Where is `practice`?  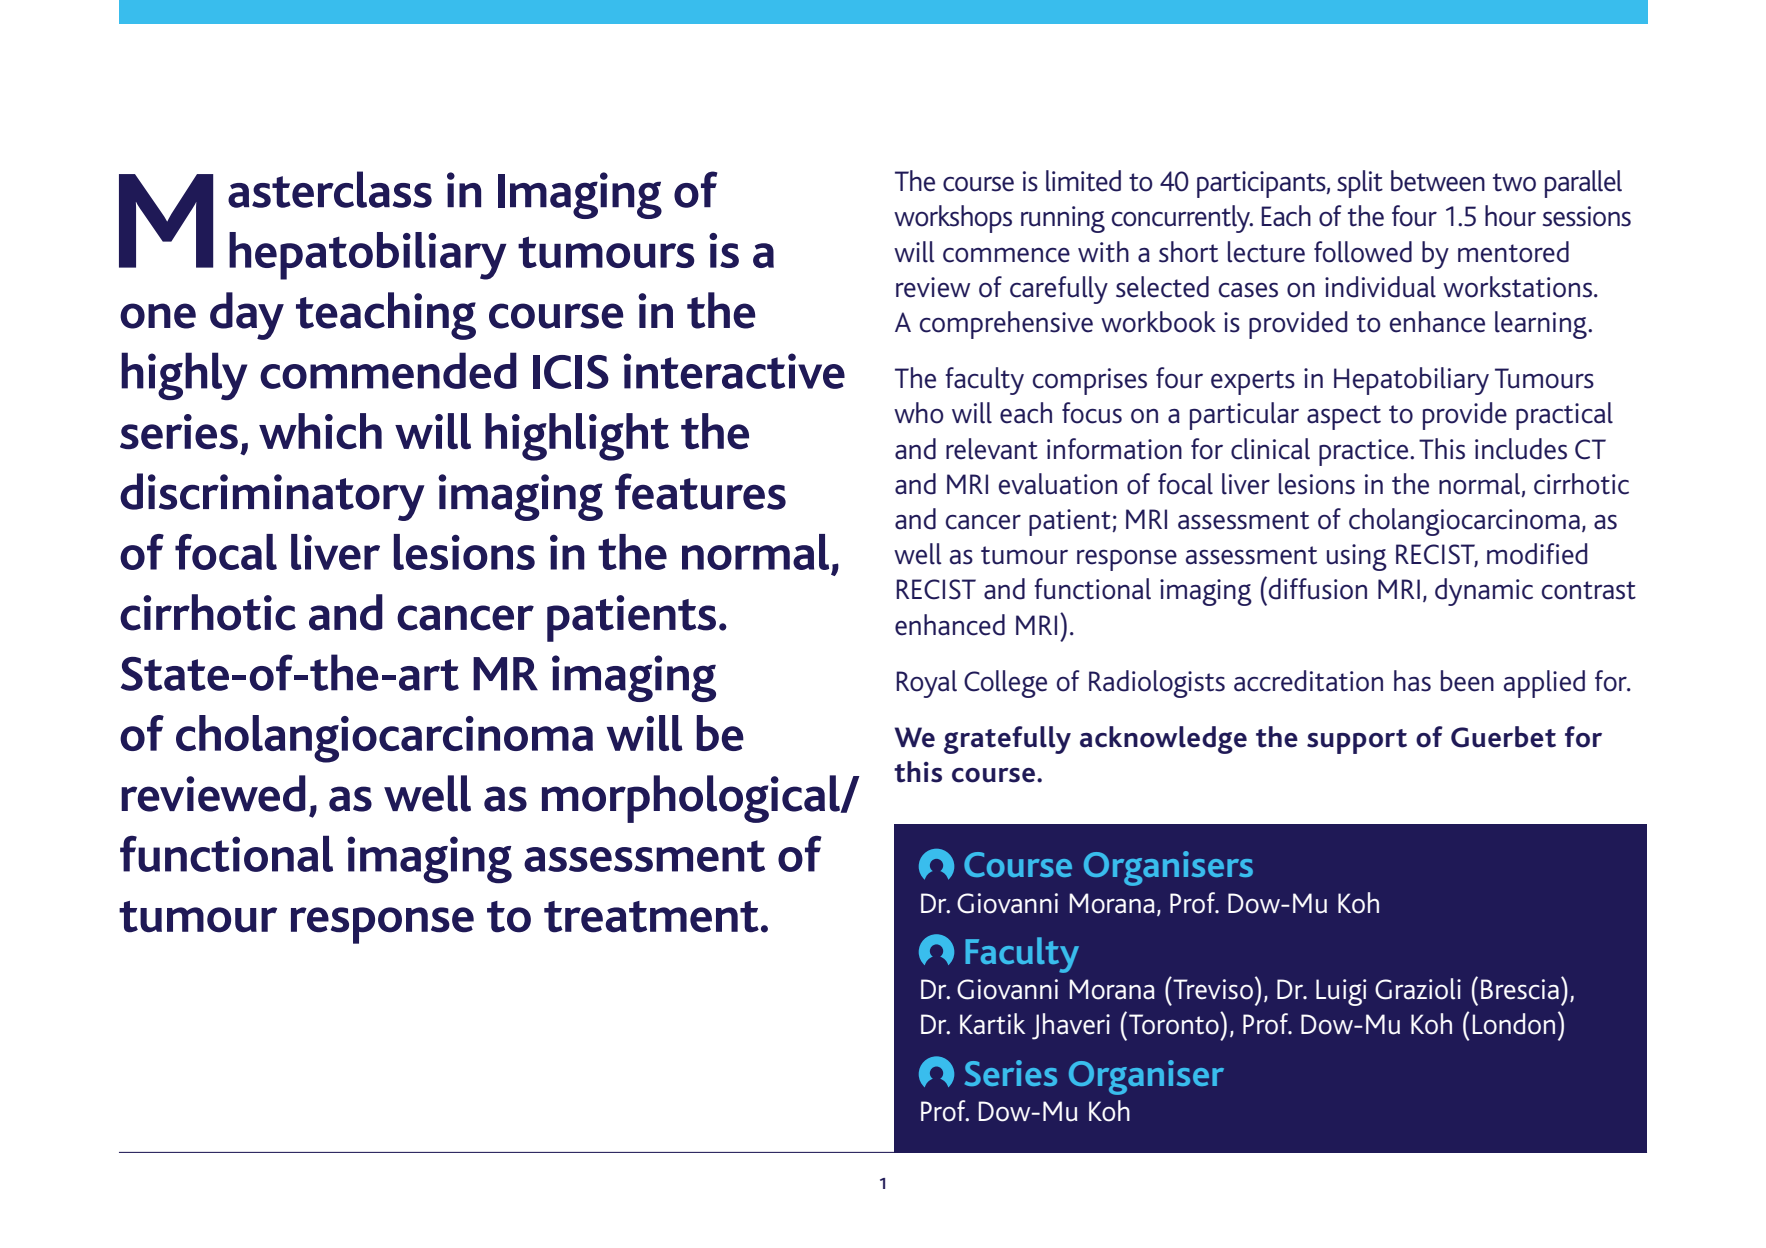
practice is located at coordinates (1365, 452).
